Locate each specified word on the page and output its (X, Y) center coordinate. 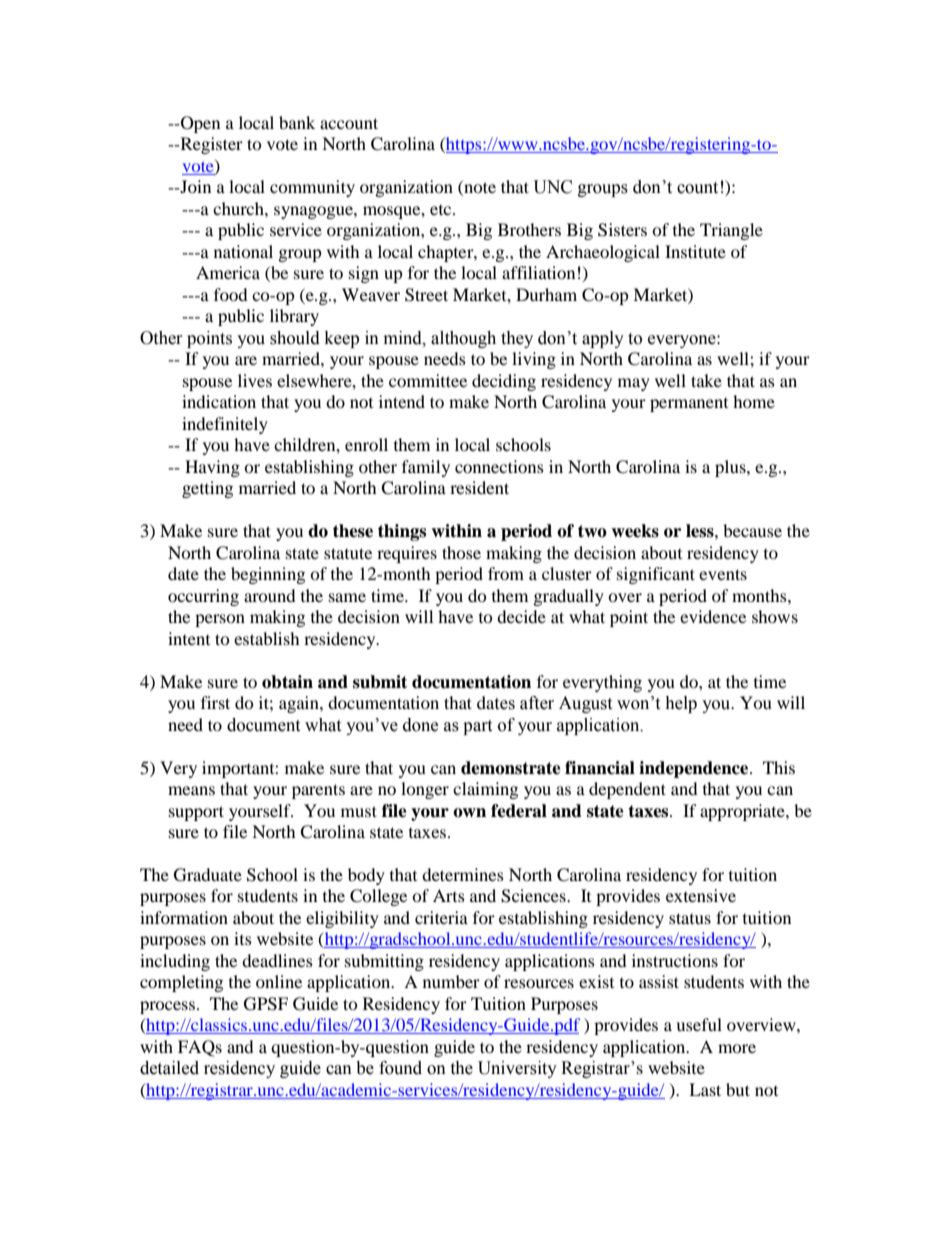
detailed (169, 1068)
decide (521, 616)
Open (199, 124)
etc (442, 210)
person (220, 620)
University (517, 1069)
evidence (713, 616)
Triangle (731, 231)
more (737, 1048)
